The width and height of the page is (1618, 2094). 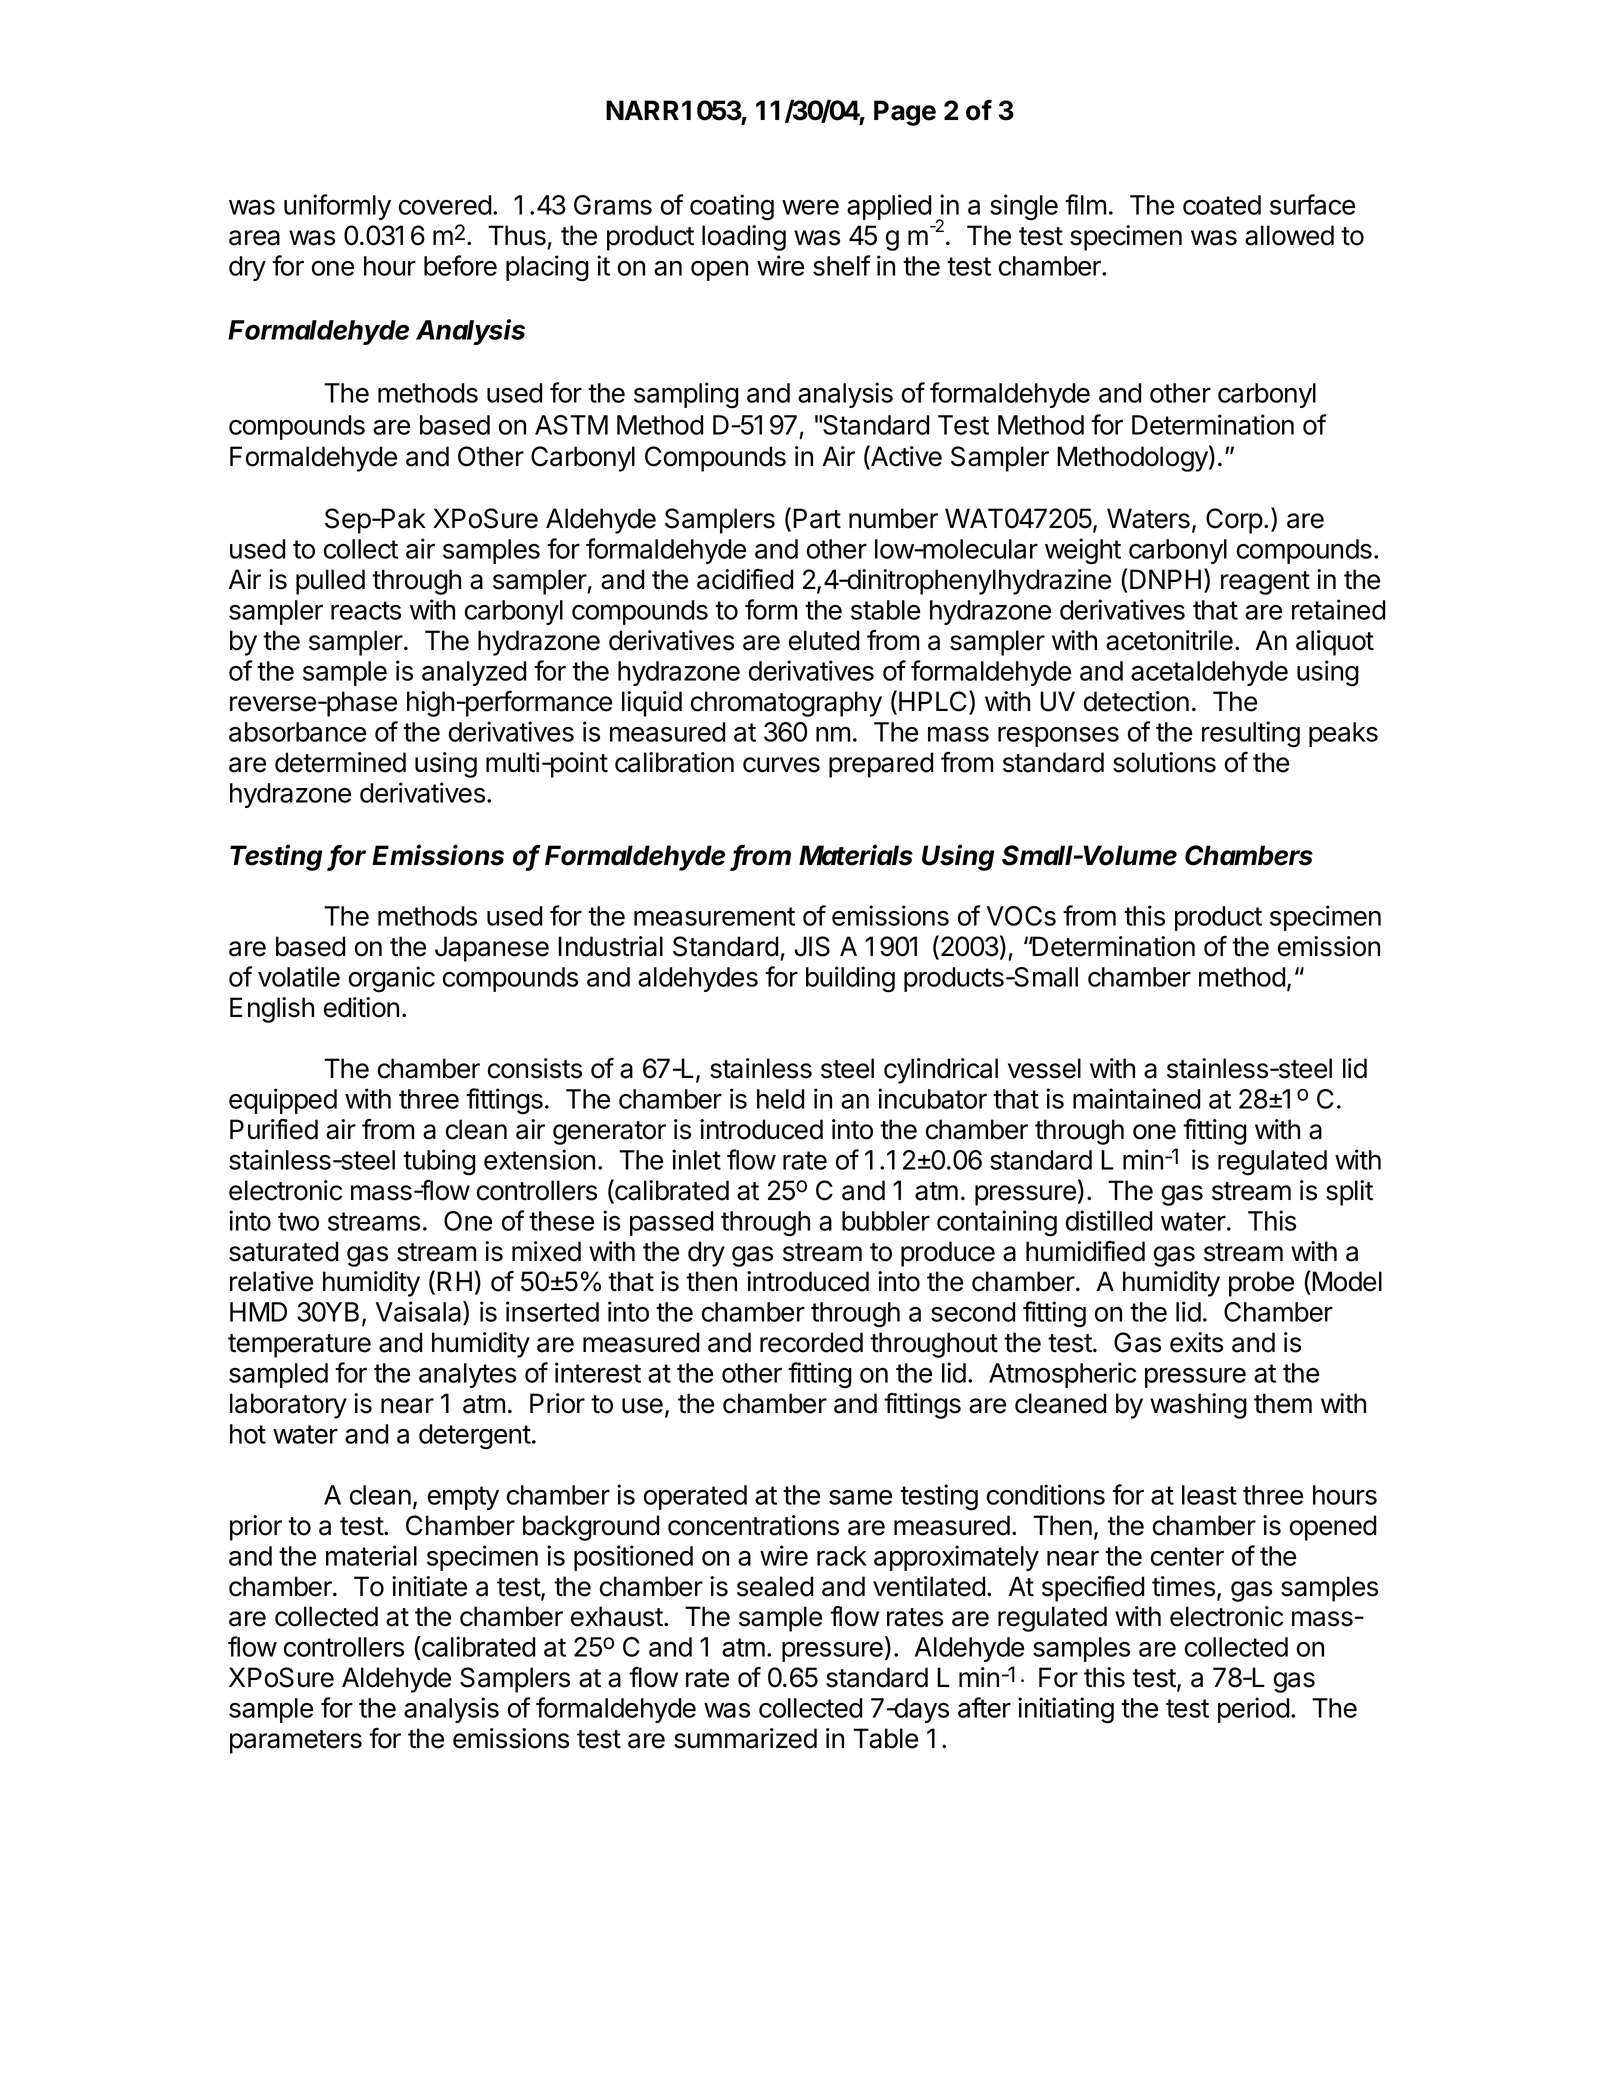 I want to click on JIS, so click(x=812, y=946).
